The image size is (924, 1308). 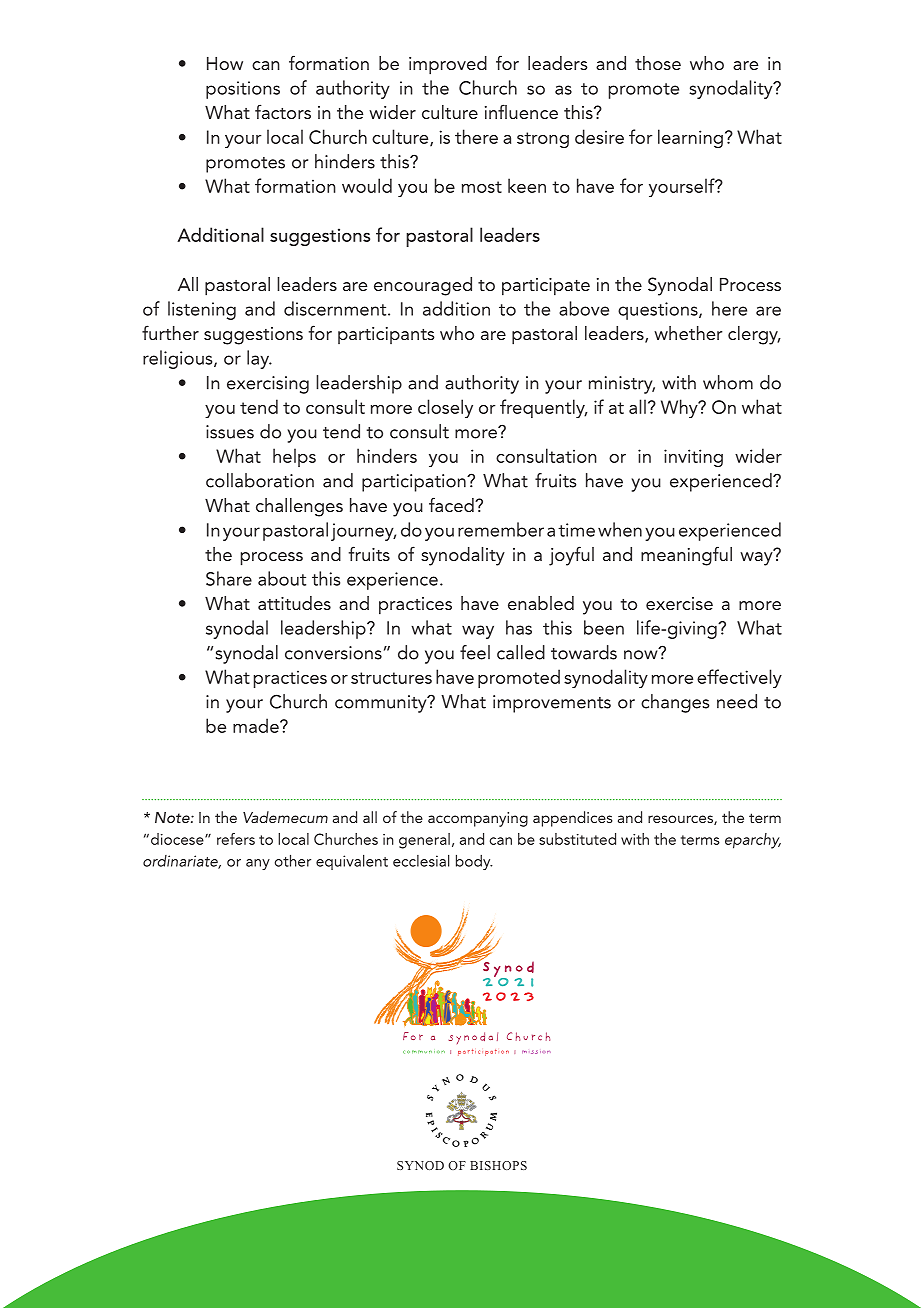 I want to click on those, so click(x=658, y=63).
